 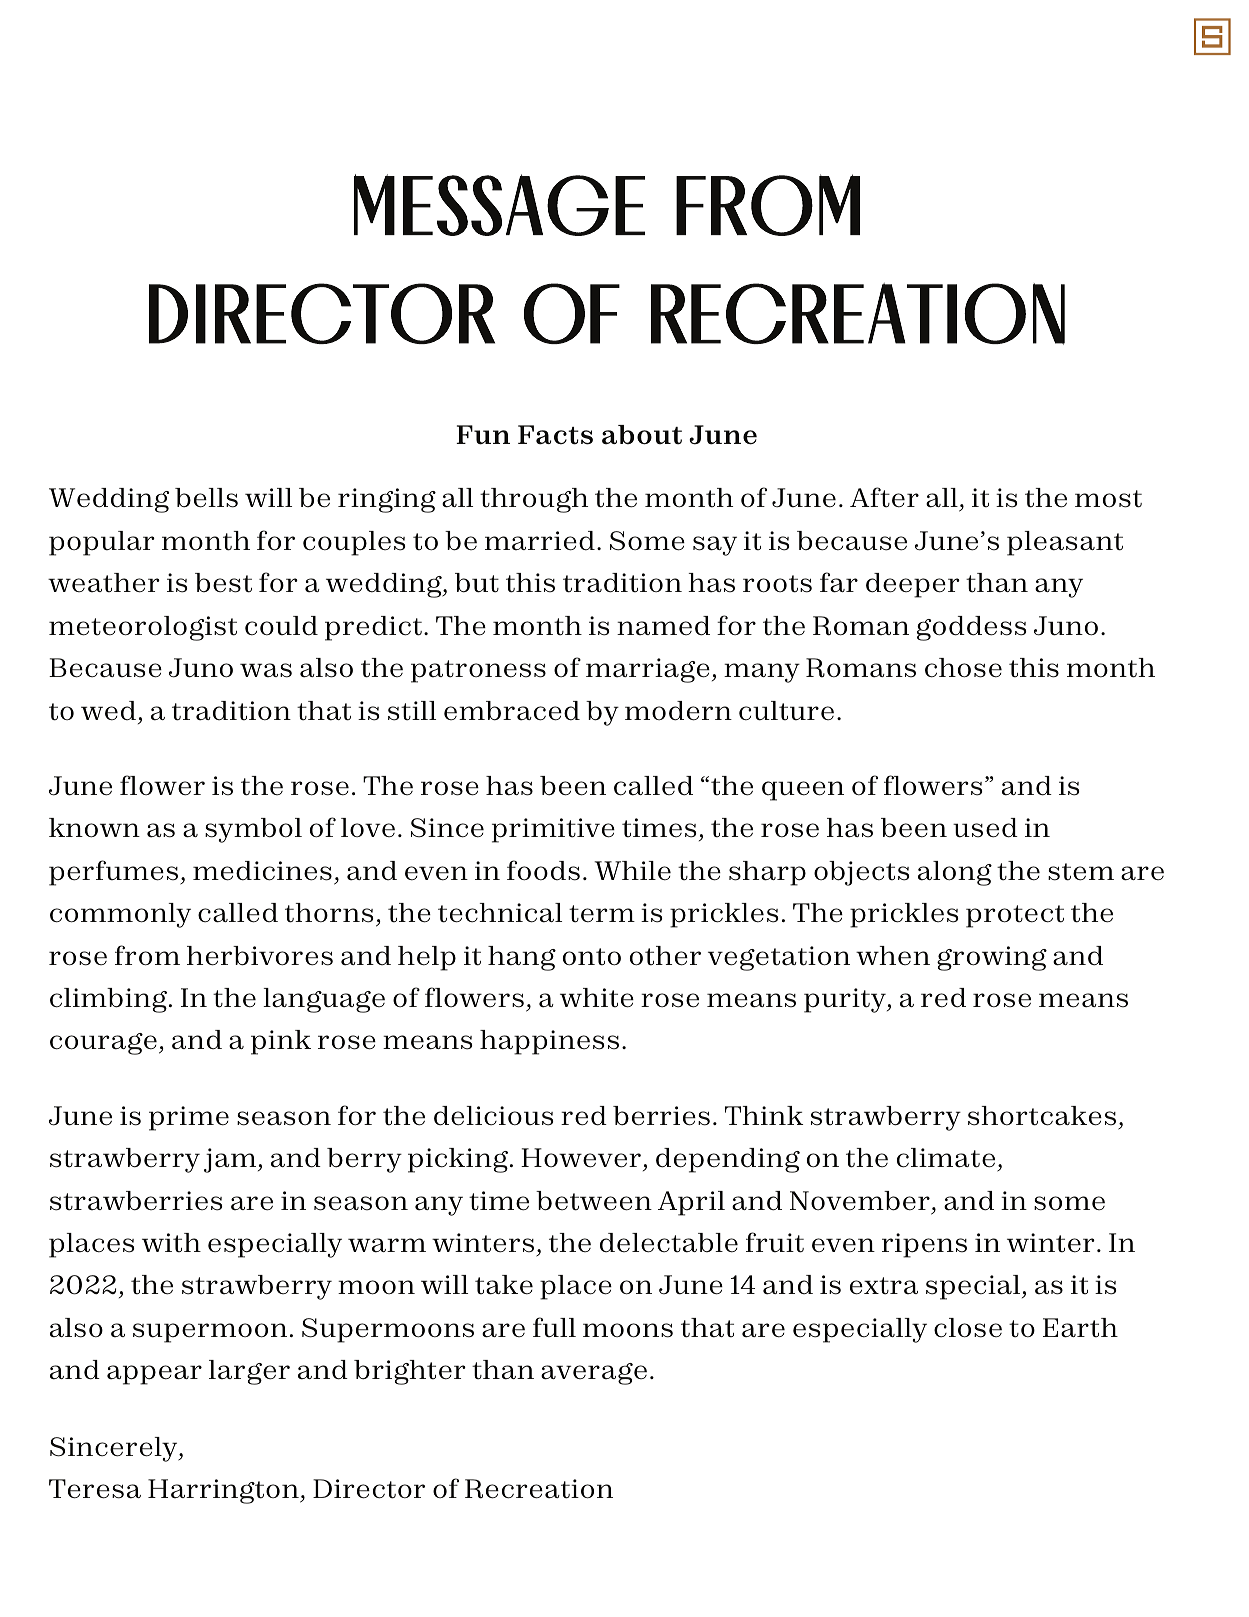 What do you see at coordinates (884, 497) in the screenshot?
I see `After` at bounding box center [884, 497].
